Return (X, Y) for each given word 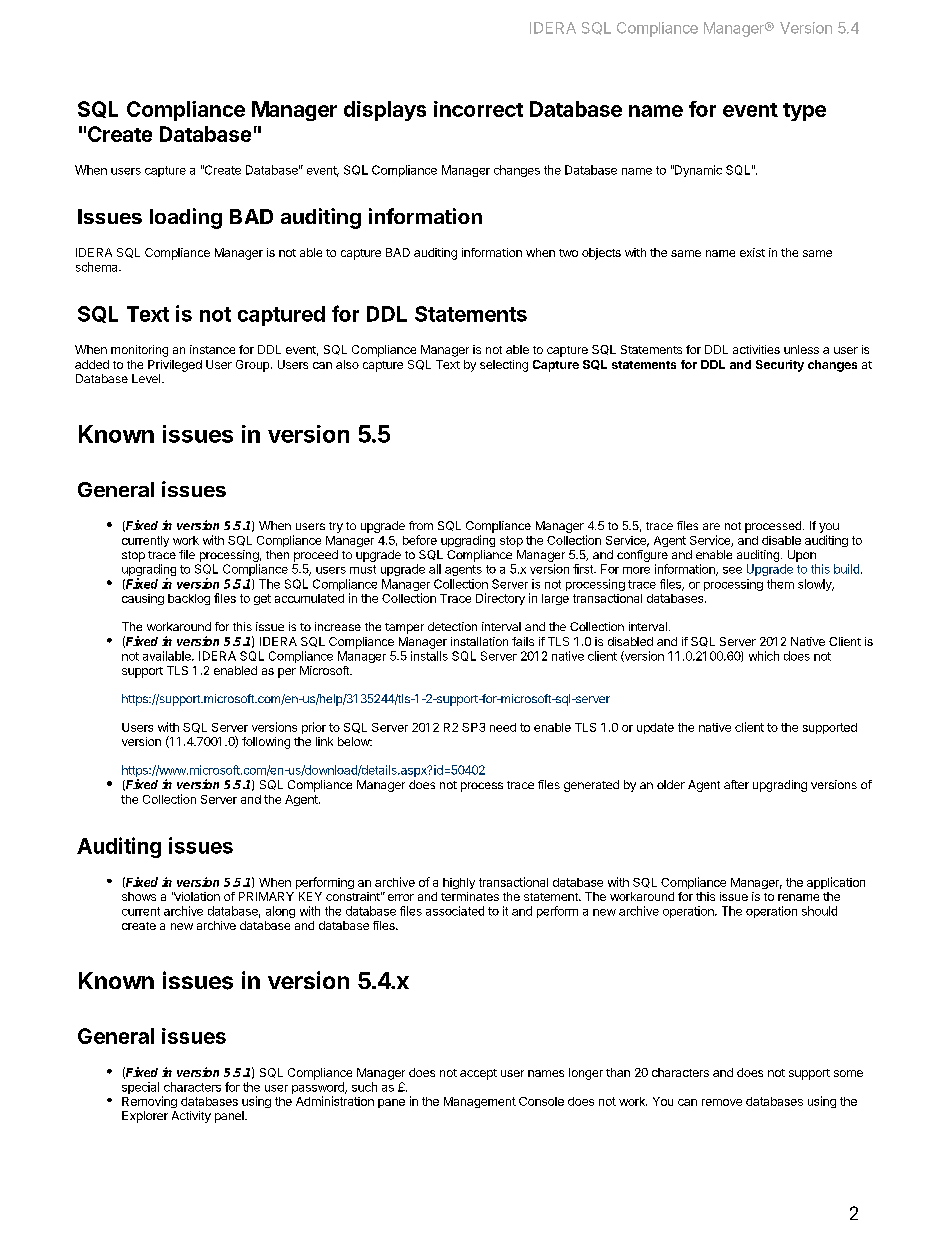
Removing (149, 1102)
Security (780, 366)
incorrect (478, 109)
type (804, 112)
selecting (504, 366)
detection (452, 626)
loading (186, 218)
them (780, 584)
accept (478, 1074)
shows (139, 896)
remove (722, 1102)
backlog (189, 599)
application (836, 883)
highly (459, 883)
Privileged (175, 366)
